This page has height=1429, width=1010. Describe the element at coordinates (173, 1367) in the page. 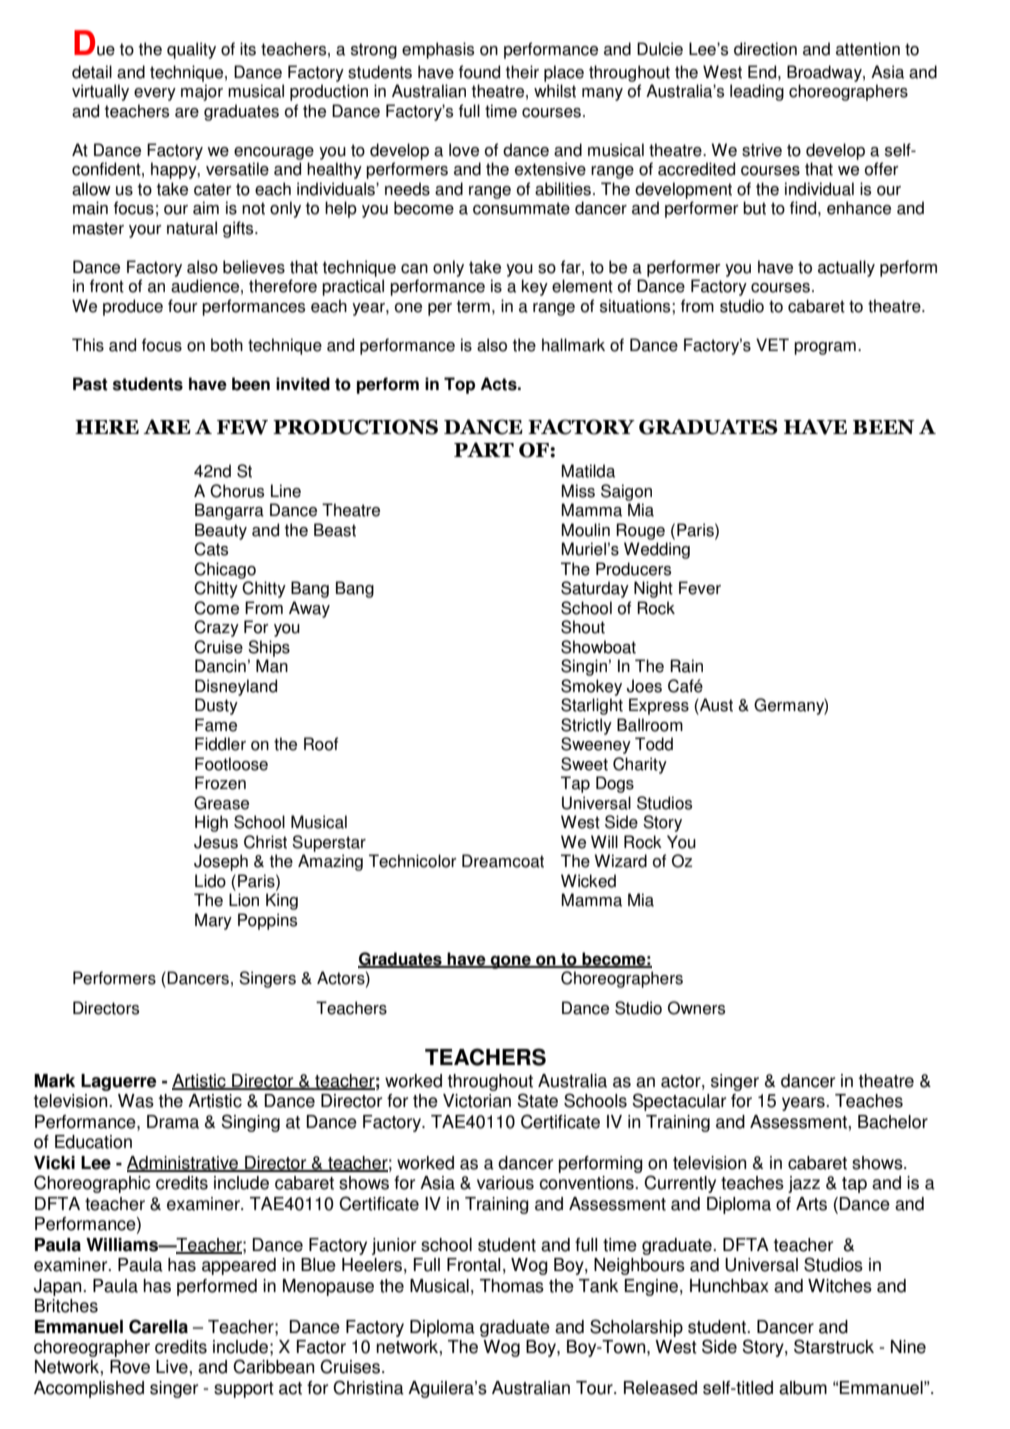

I see `Live` at that location.
